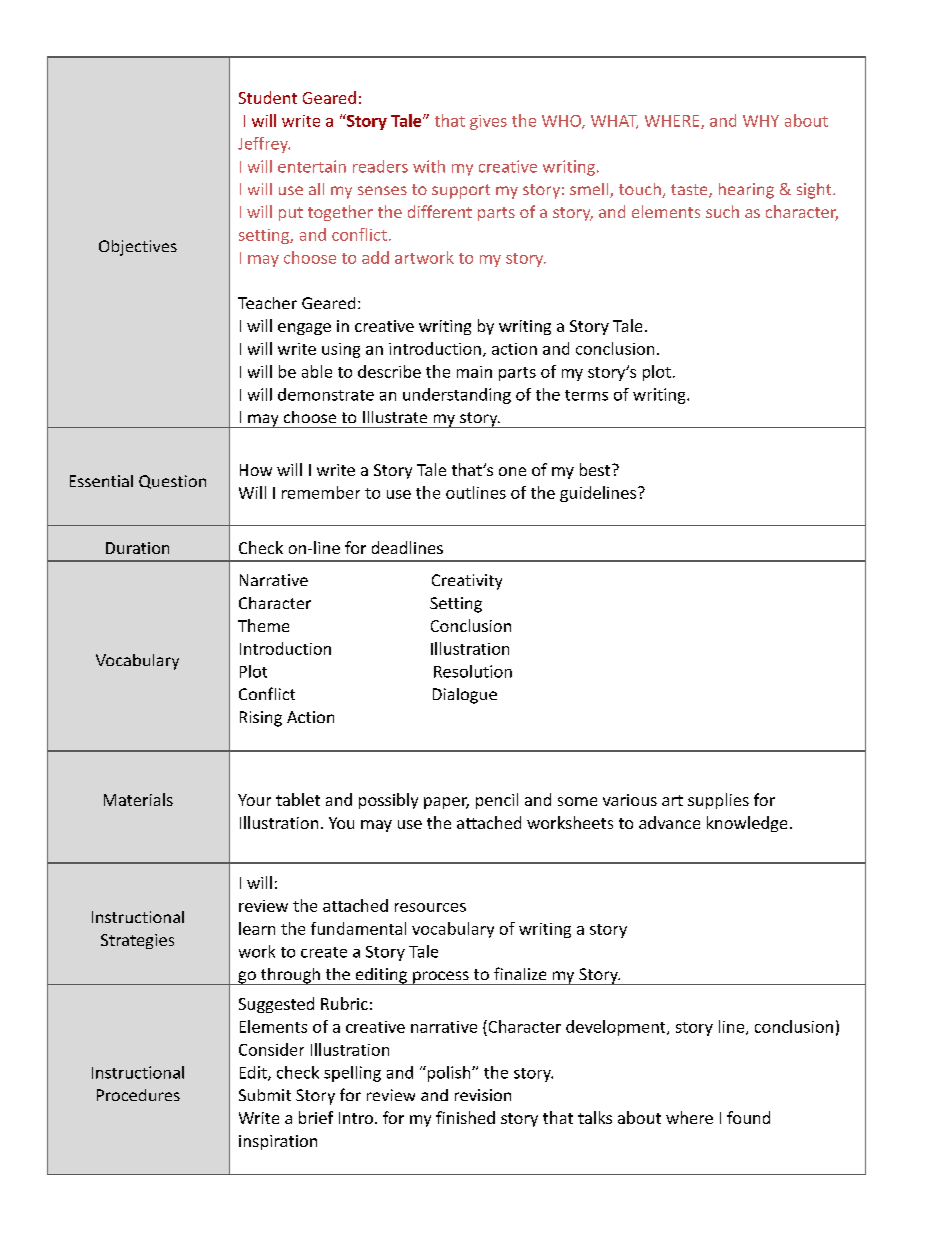 The width and height of the image is (952, 1233). Describe the element at coordinates (488, 122) in the image. I see `gives` at that location.
